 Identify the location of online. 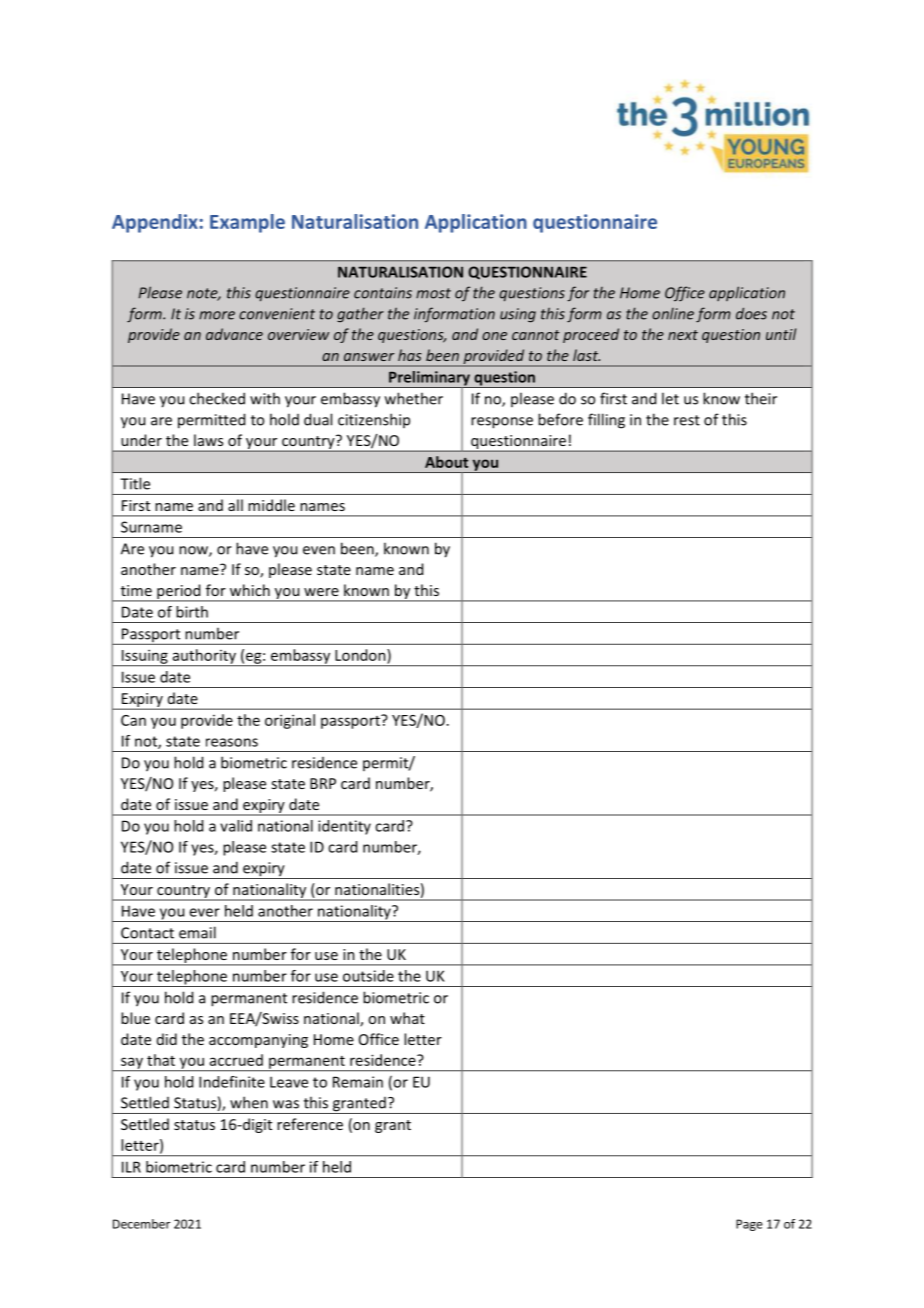
(673, 314).
